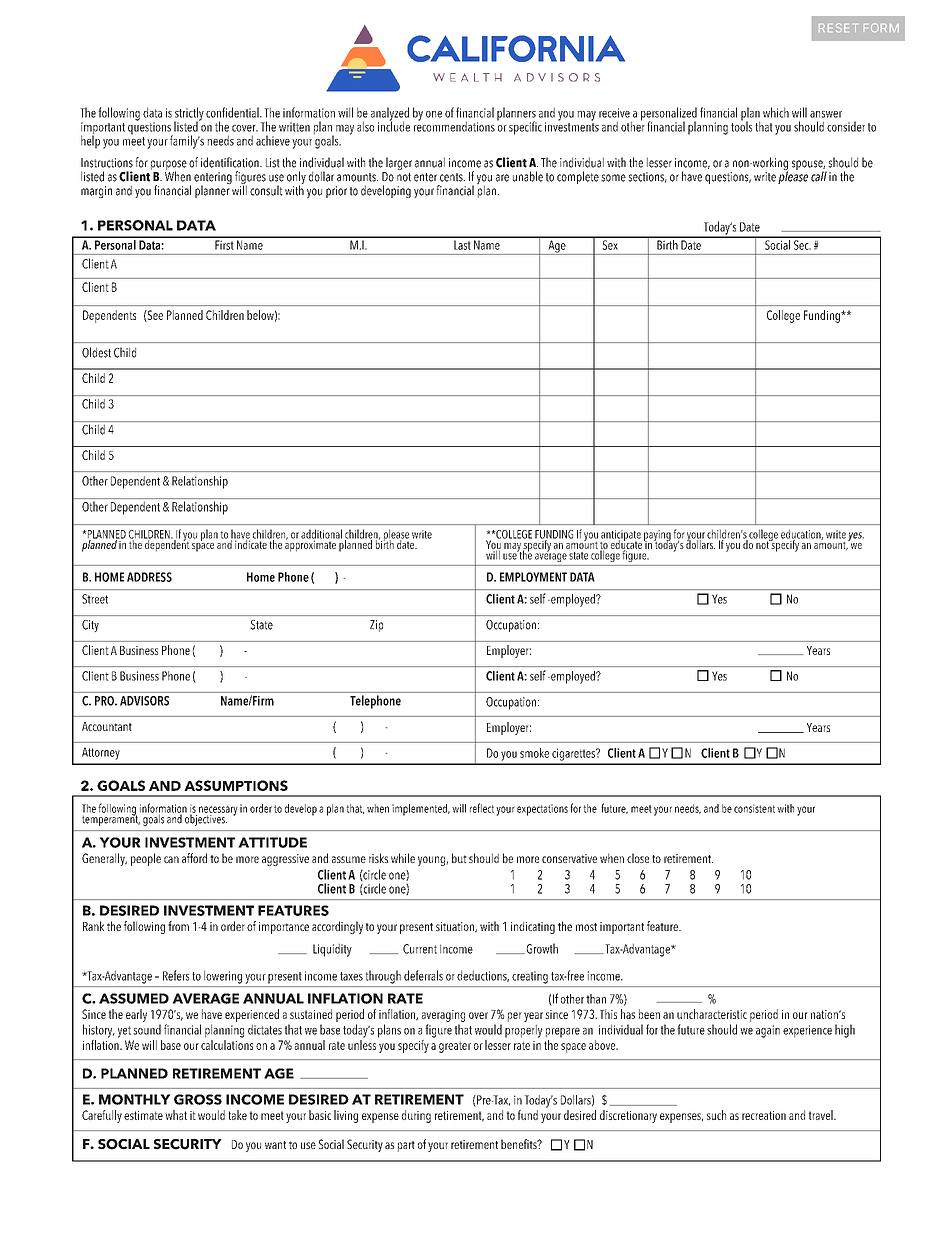 The height and width of the page is (1233, 952). What do you see at coordinates (149, 577) in the page?
I see `ADDRESS` at bounding box center [149, 577].
